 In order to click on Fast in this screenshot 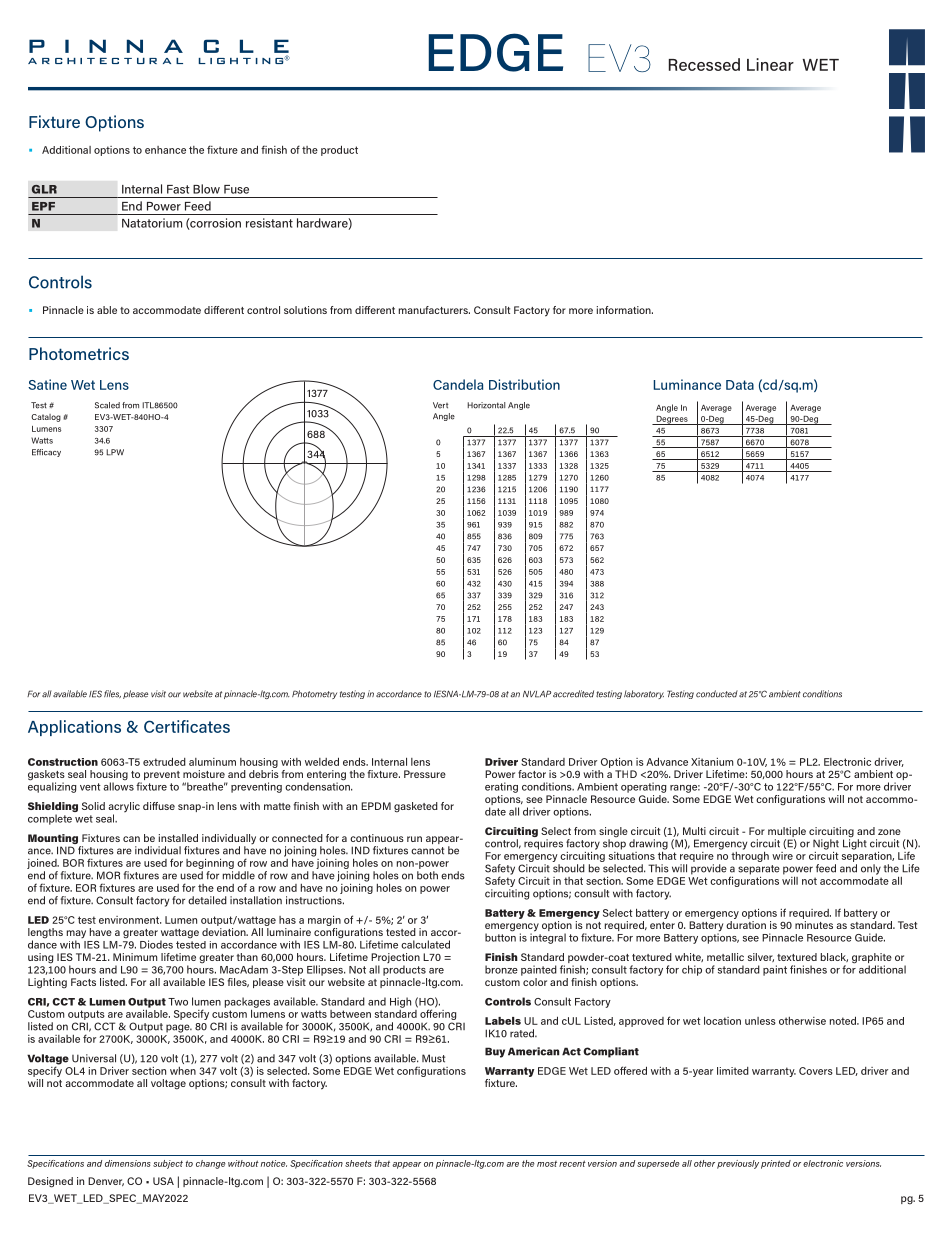, I will do `click(178, 189)`.
